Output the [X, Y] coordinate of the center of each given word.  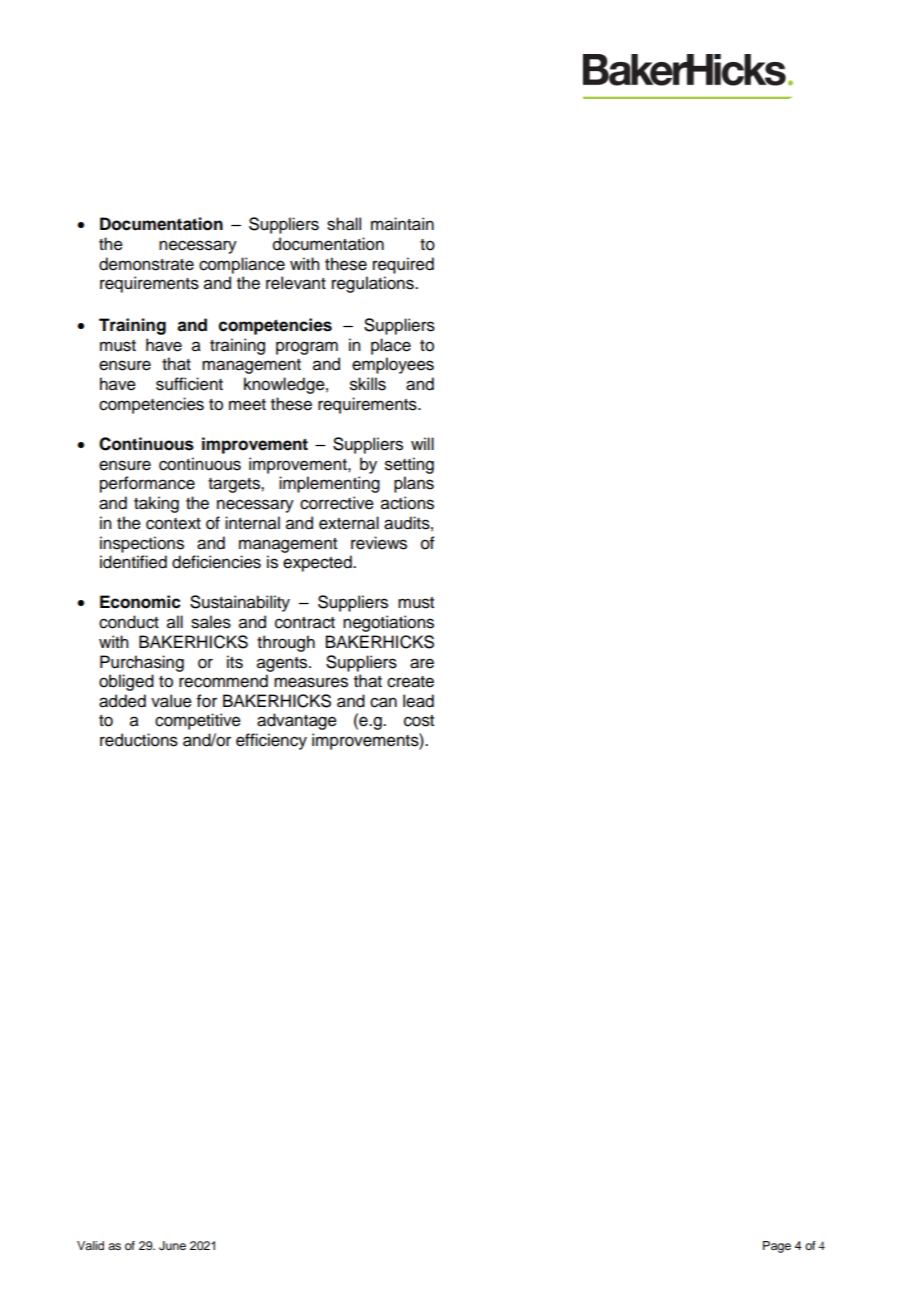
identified [133, 562]
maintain [402, 224]
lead [418, 701]
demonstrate [146, 264]
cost [419, 721]
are [422, 663]
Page [777, 1247]
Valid [90, 1245]
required [403, 265]
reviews [379, 543]
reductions [139, 740]
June [172, 1246]
